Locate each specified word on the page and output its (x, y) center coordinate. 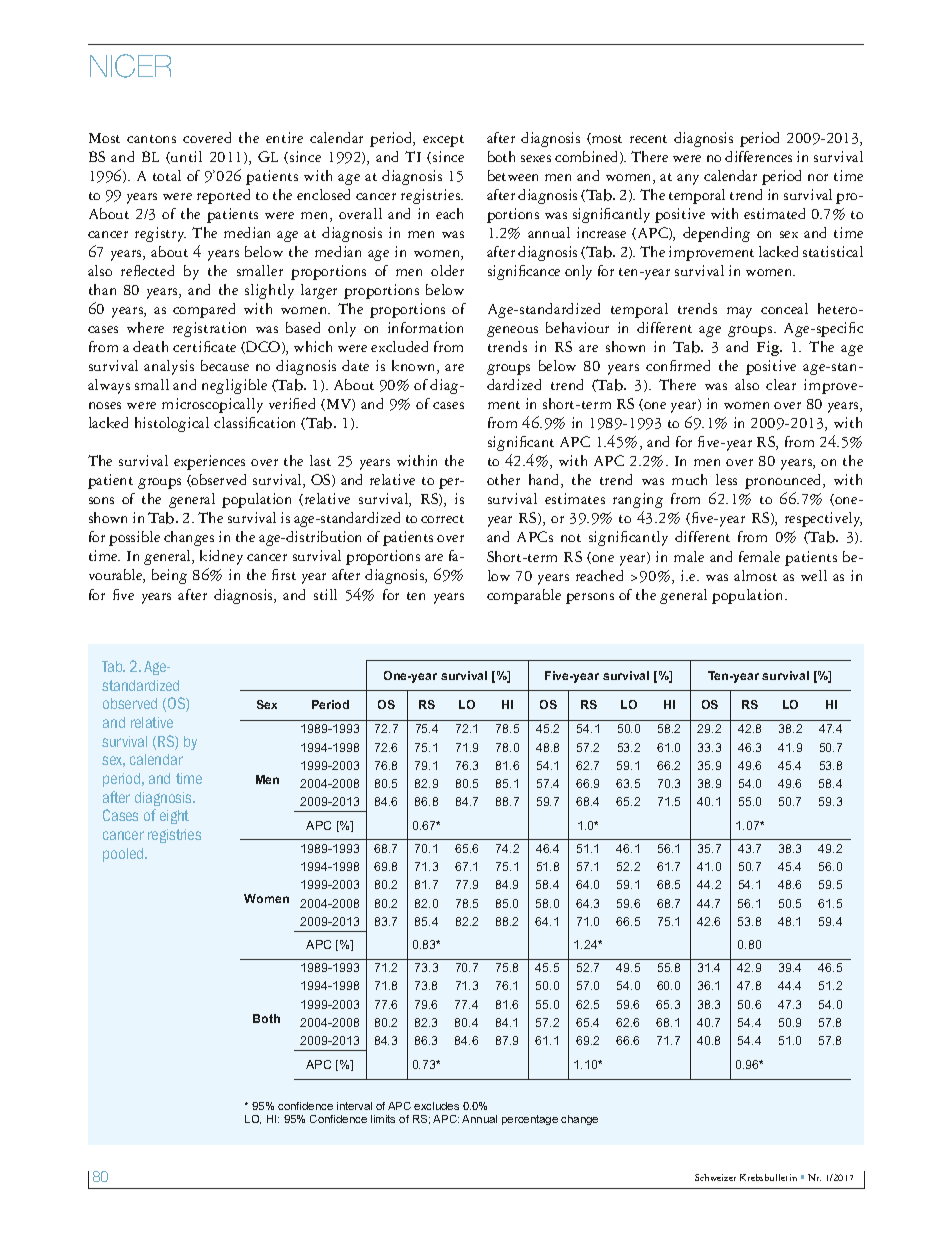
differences (758, 156)
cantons (151, 139)
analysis (169, 367)
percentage (530, 1120)
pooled (124, 855)
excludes (436, 1106)
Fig (769, 348)
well (814, 575)
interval (354, 1106)
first (284, 574)
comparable (524, 596)
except (443, 141)
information (425, 327)
